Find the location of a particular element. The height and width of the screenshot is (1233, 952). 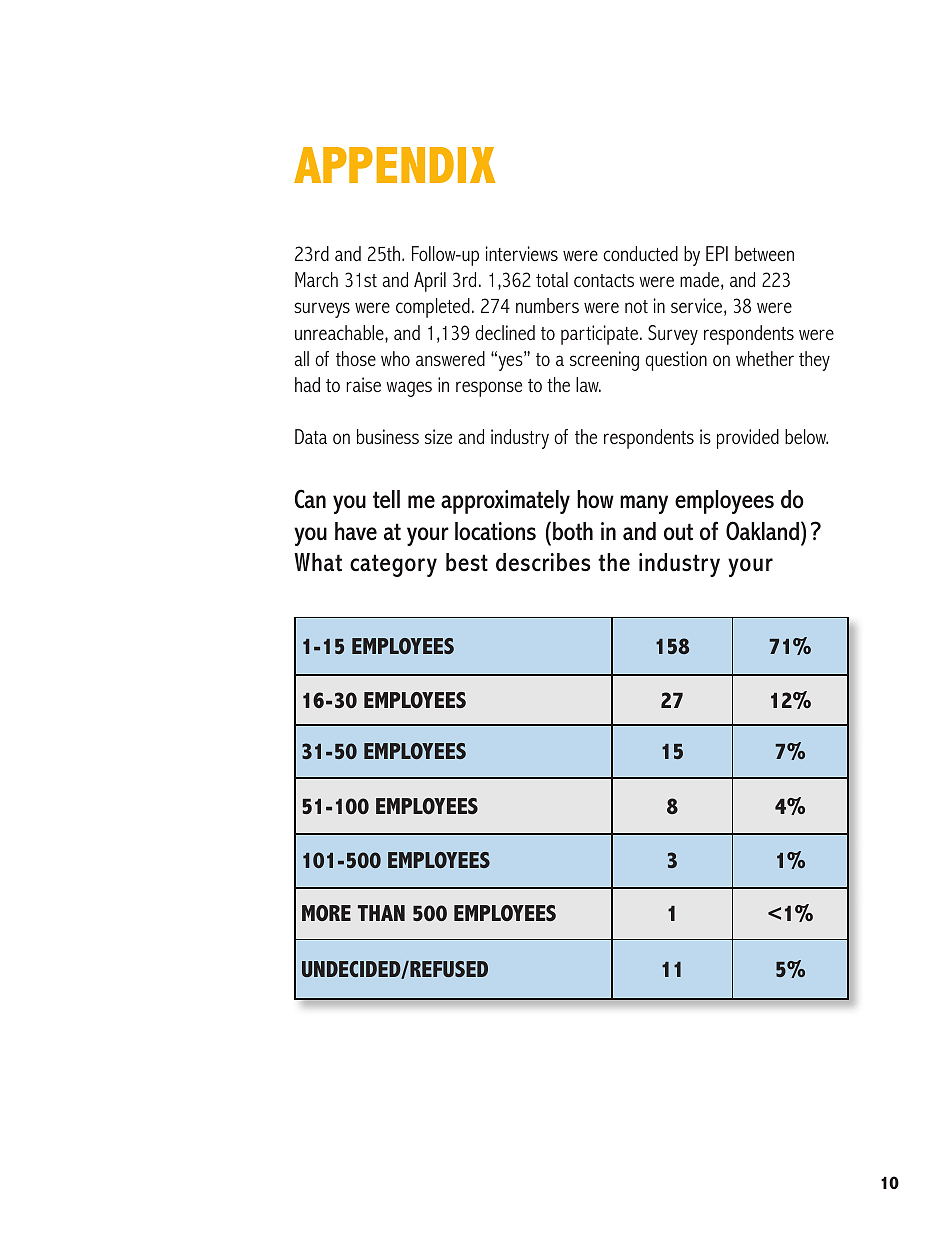

both is located at coordinates (573, 531).
